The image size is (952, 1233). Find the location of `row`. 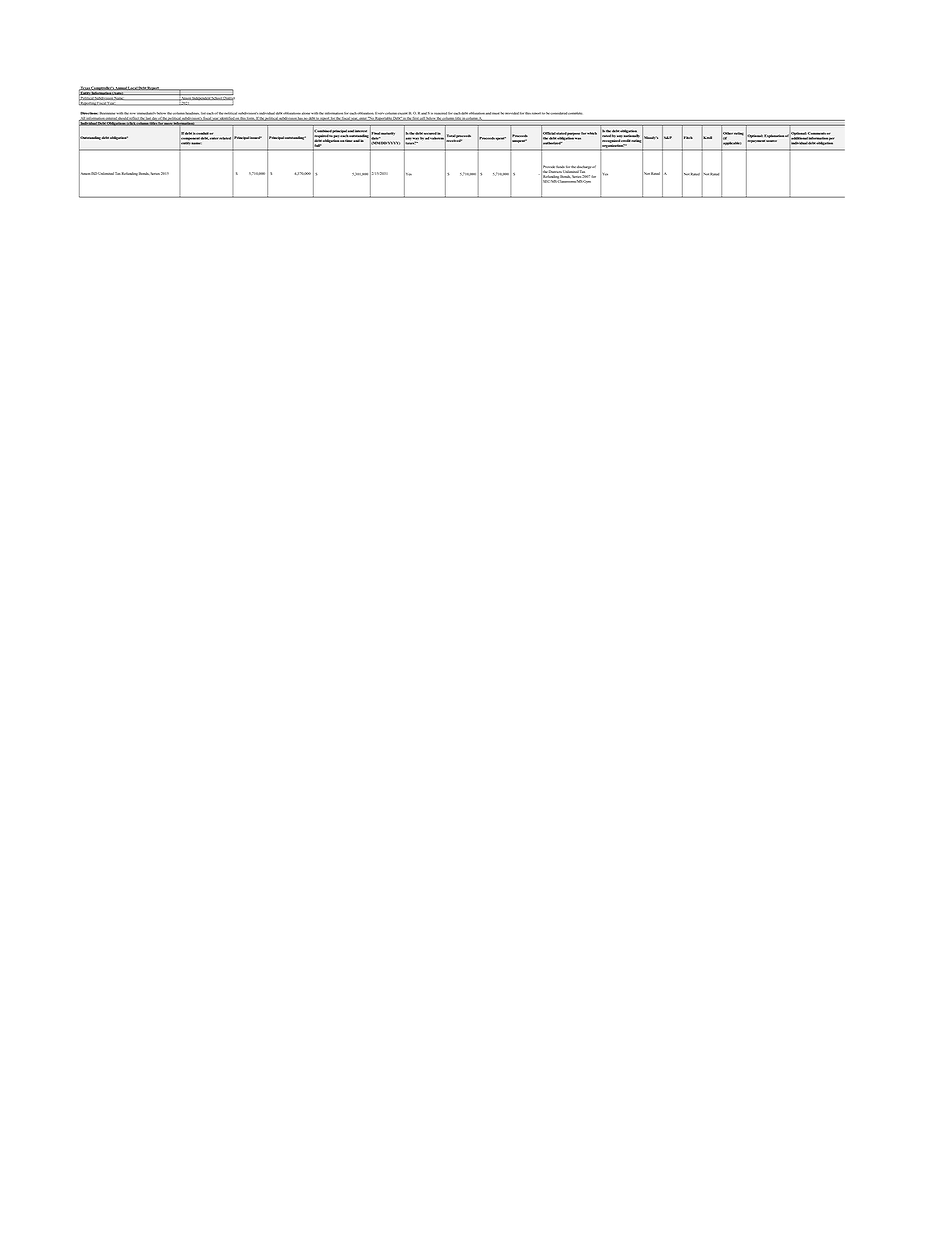

row is located at coordinates (132, 113).
